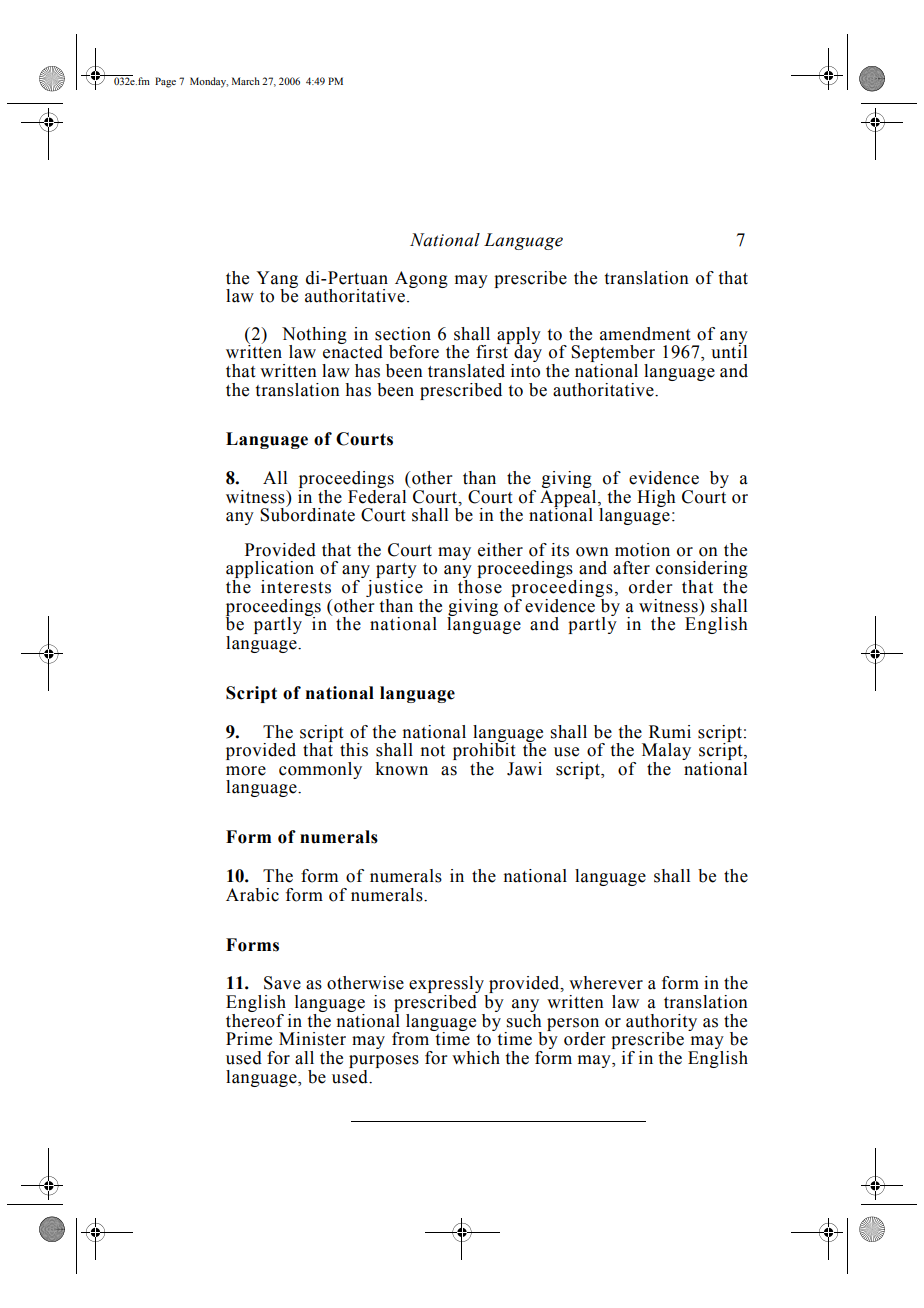 This document has height=1308, width=924. Describe the element at coordinates (249, 1039) in the document. I see `Prime` at that location.
